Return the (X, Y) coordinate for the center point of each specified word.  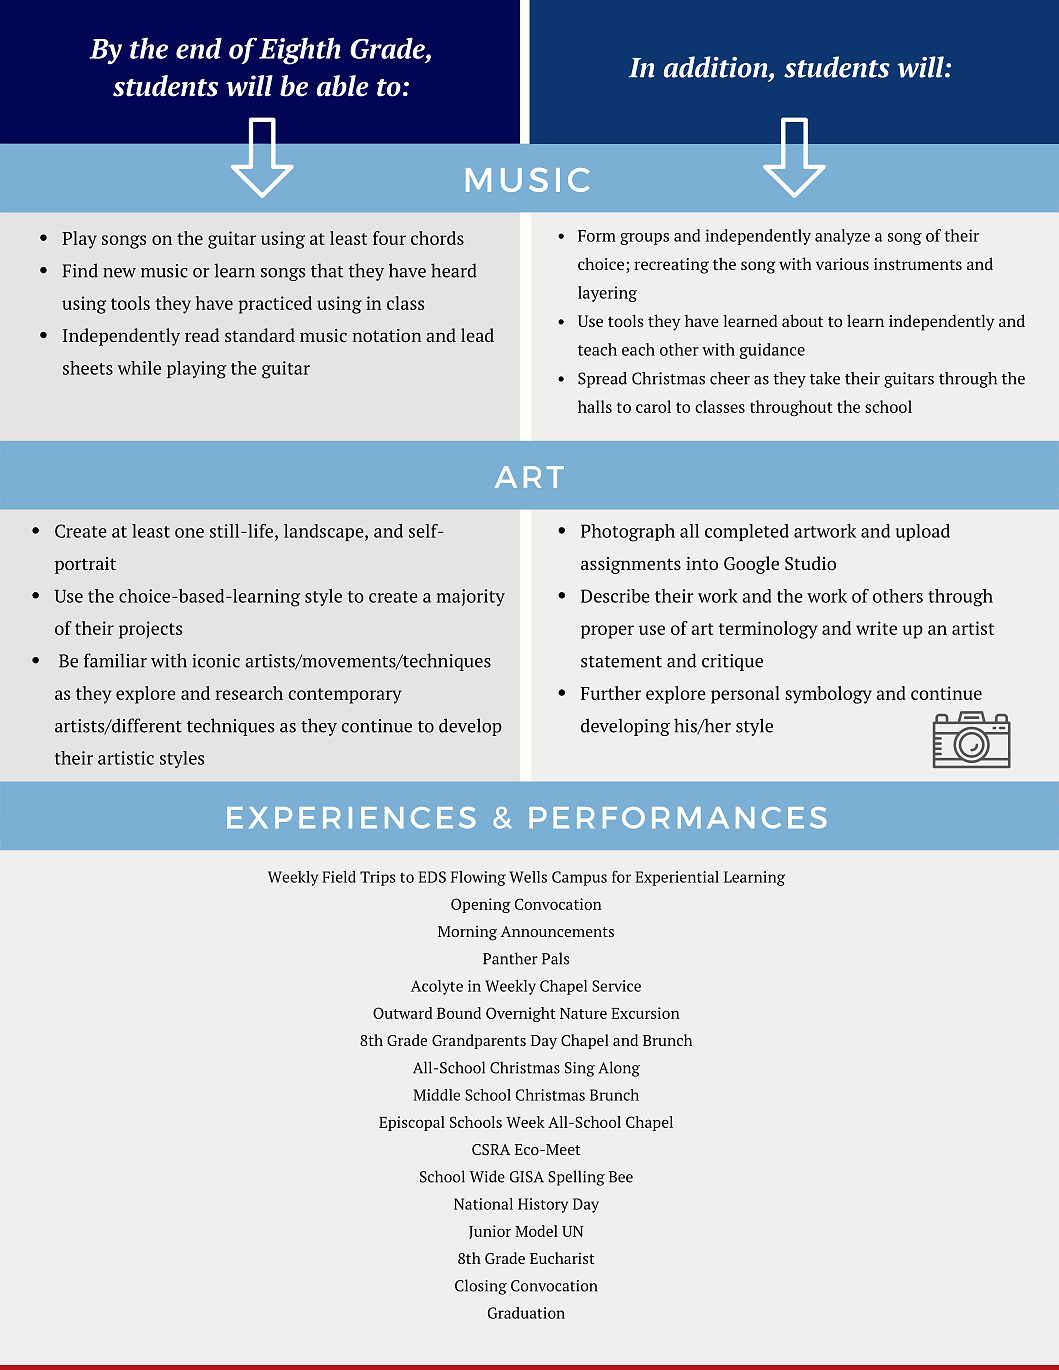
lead (477, 335)
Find (80, 270)
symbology (828, 695)
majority (470, 597)
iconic (216, 661)
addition (717, 67)
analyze (842, 237)
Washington (590, 1178)
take (825, 378)
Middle (436, 1095)
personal (745, 695)
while (139, 368)
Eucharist (562, 1258)
